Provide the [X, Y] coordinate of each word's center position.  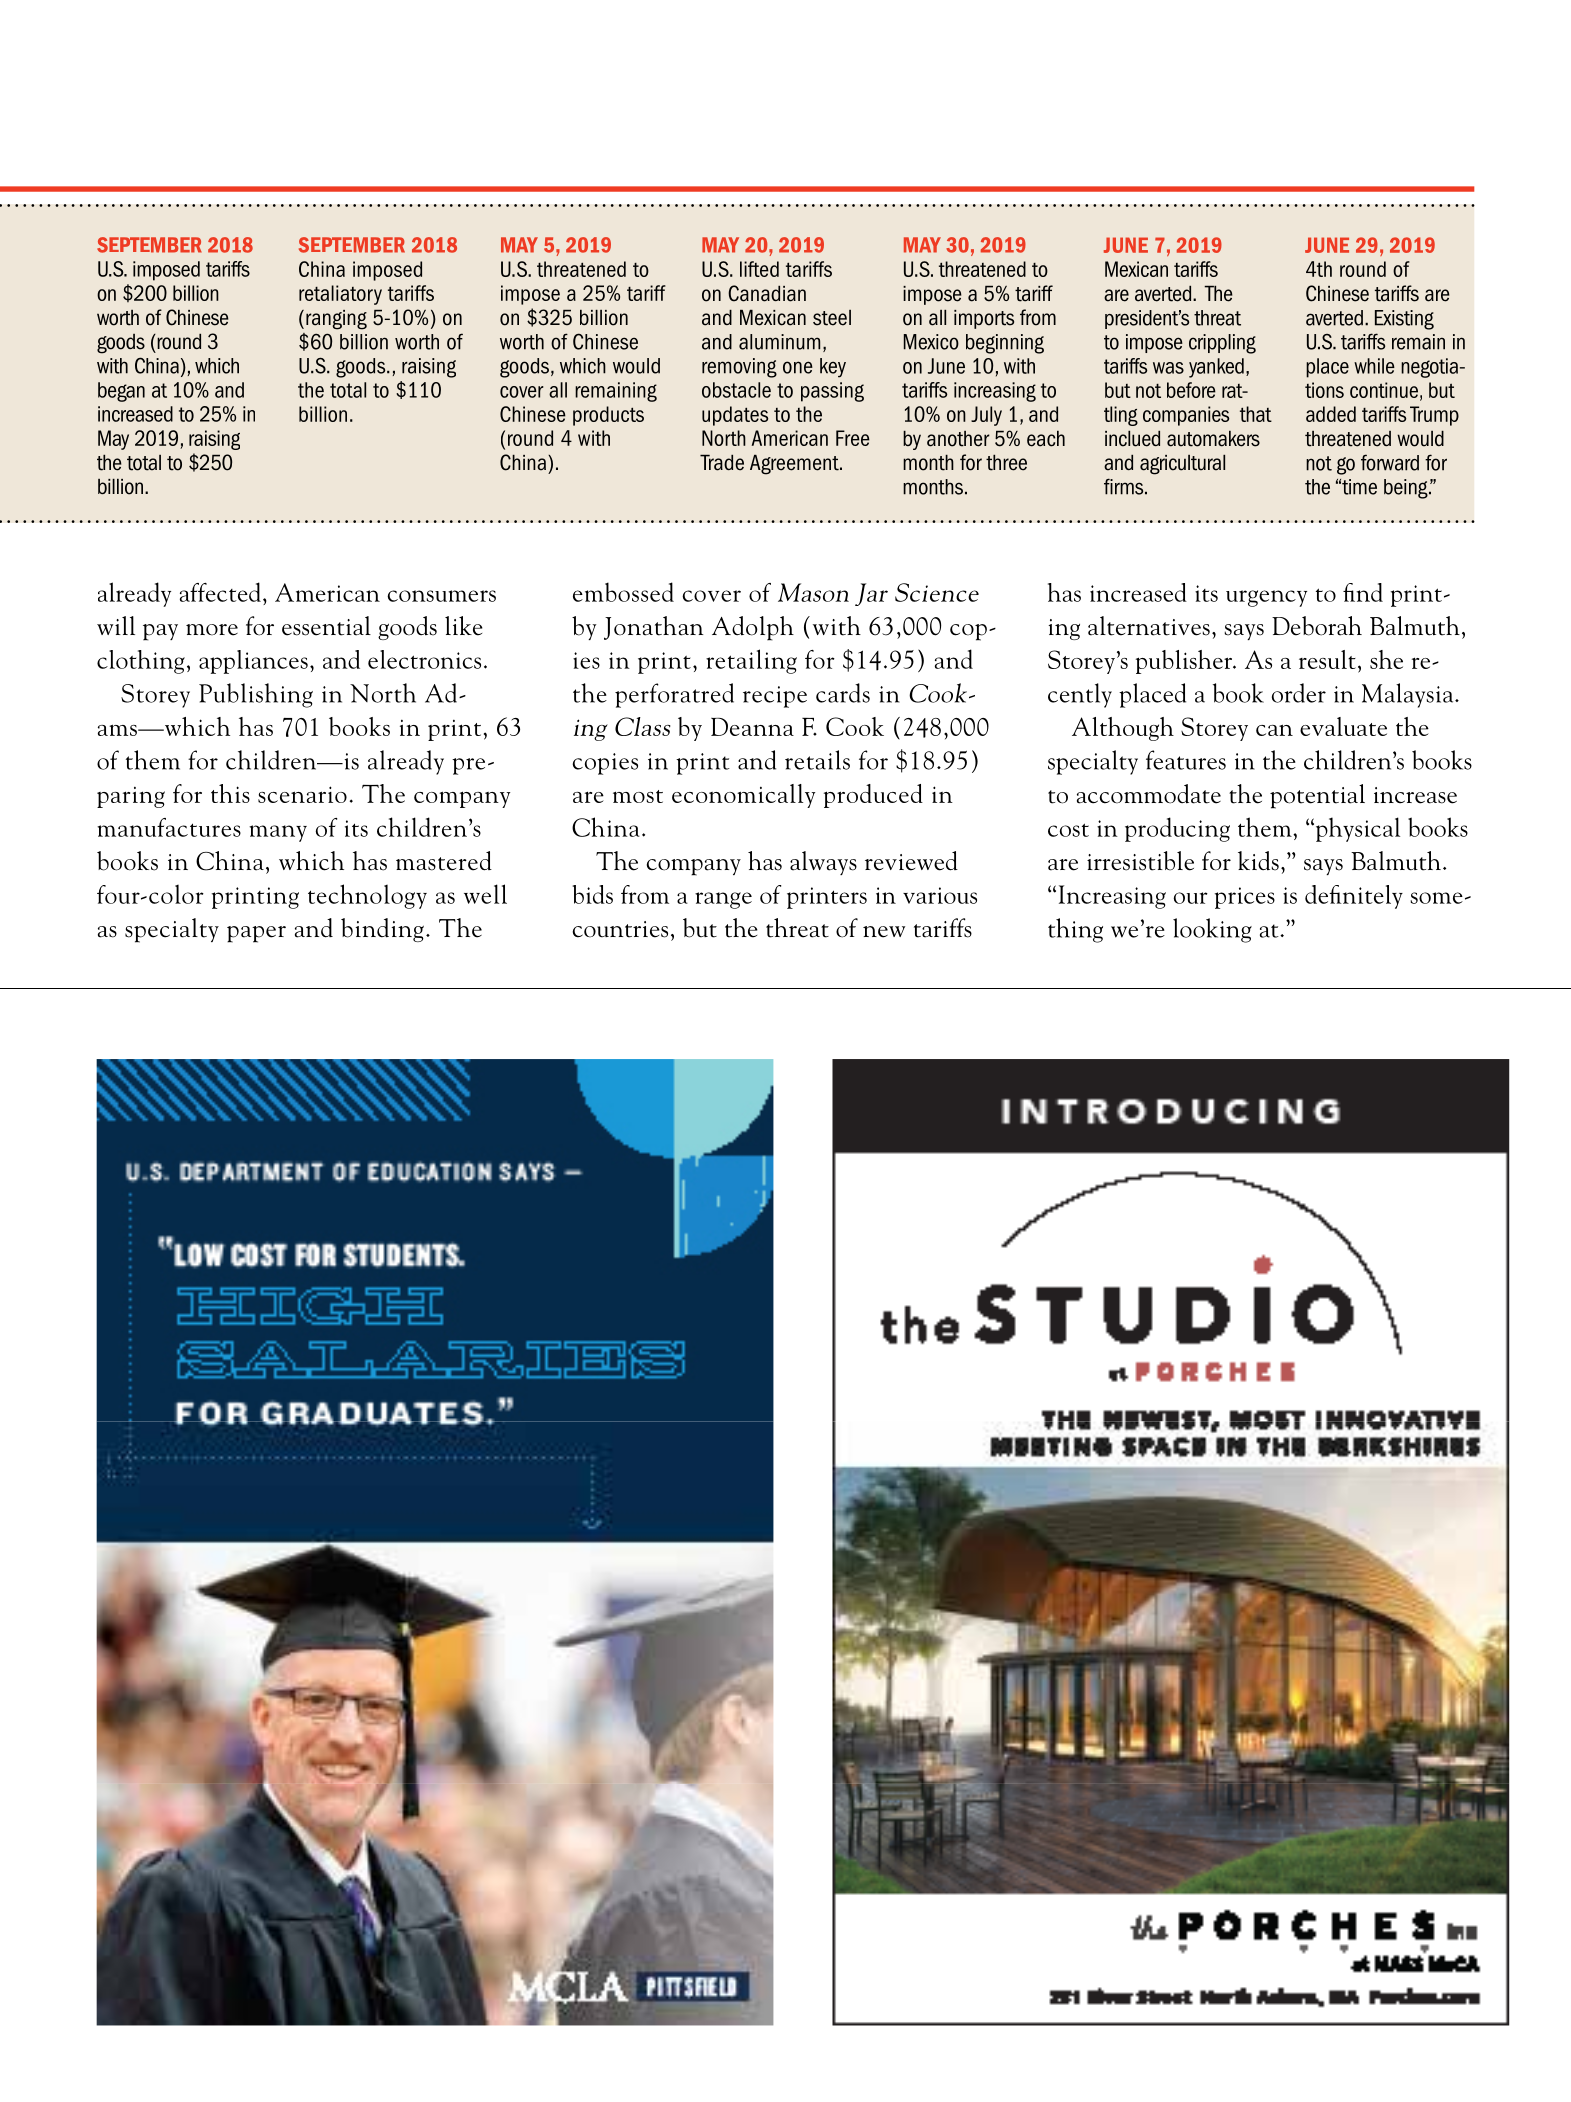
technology [367, 896]
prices [1245, 898]
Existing [1404, 320]
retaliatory [340, 295]
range [723, 900]
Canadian [767, 293]
